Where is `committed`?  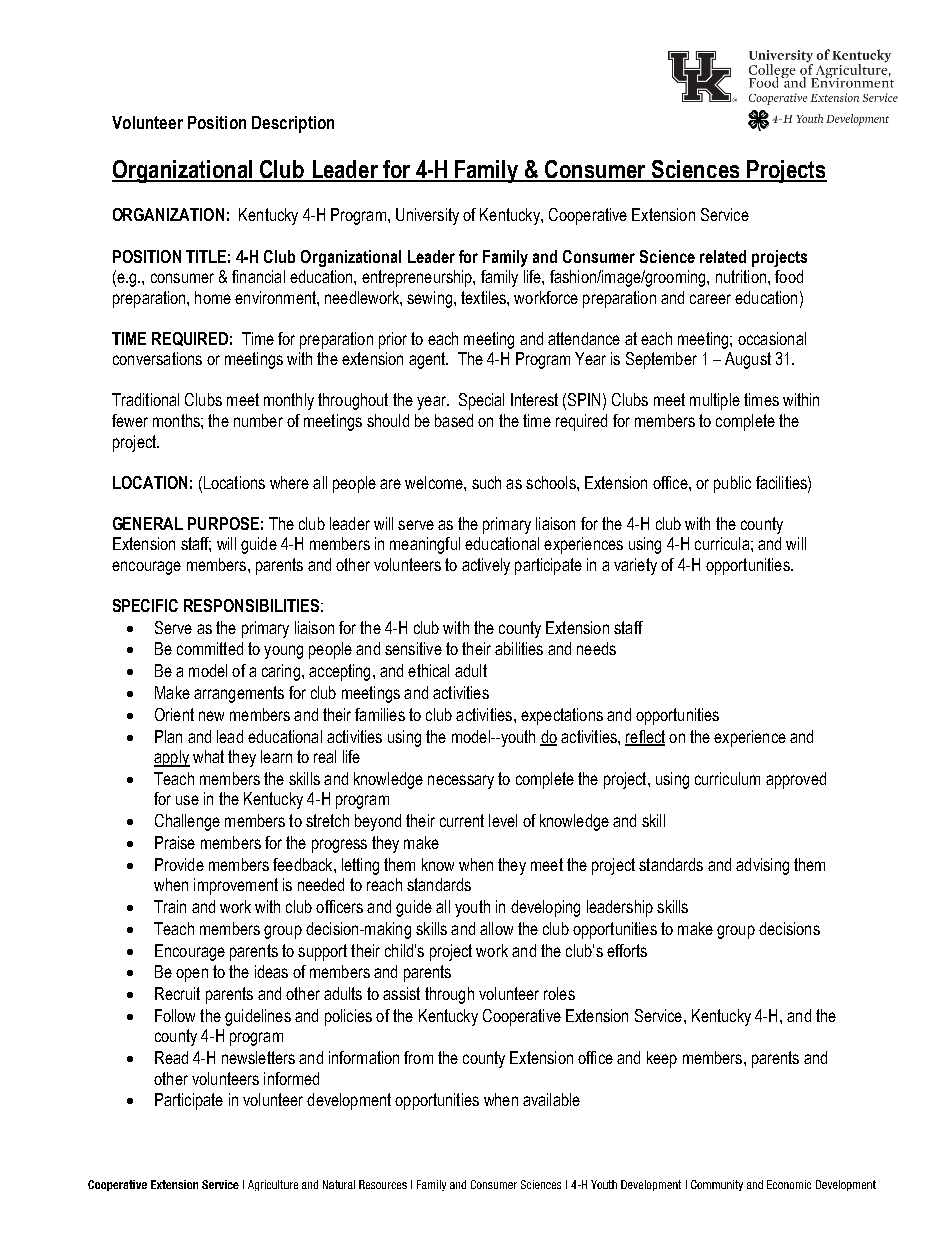
committed is located at coordinates (210, 648).
